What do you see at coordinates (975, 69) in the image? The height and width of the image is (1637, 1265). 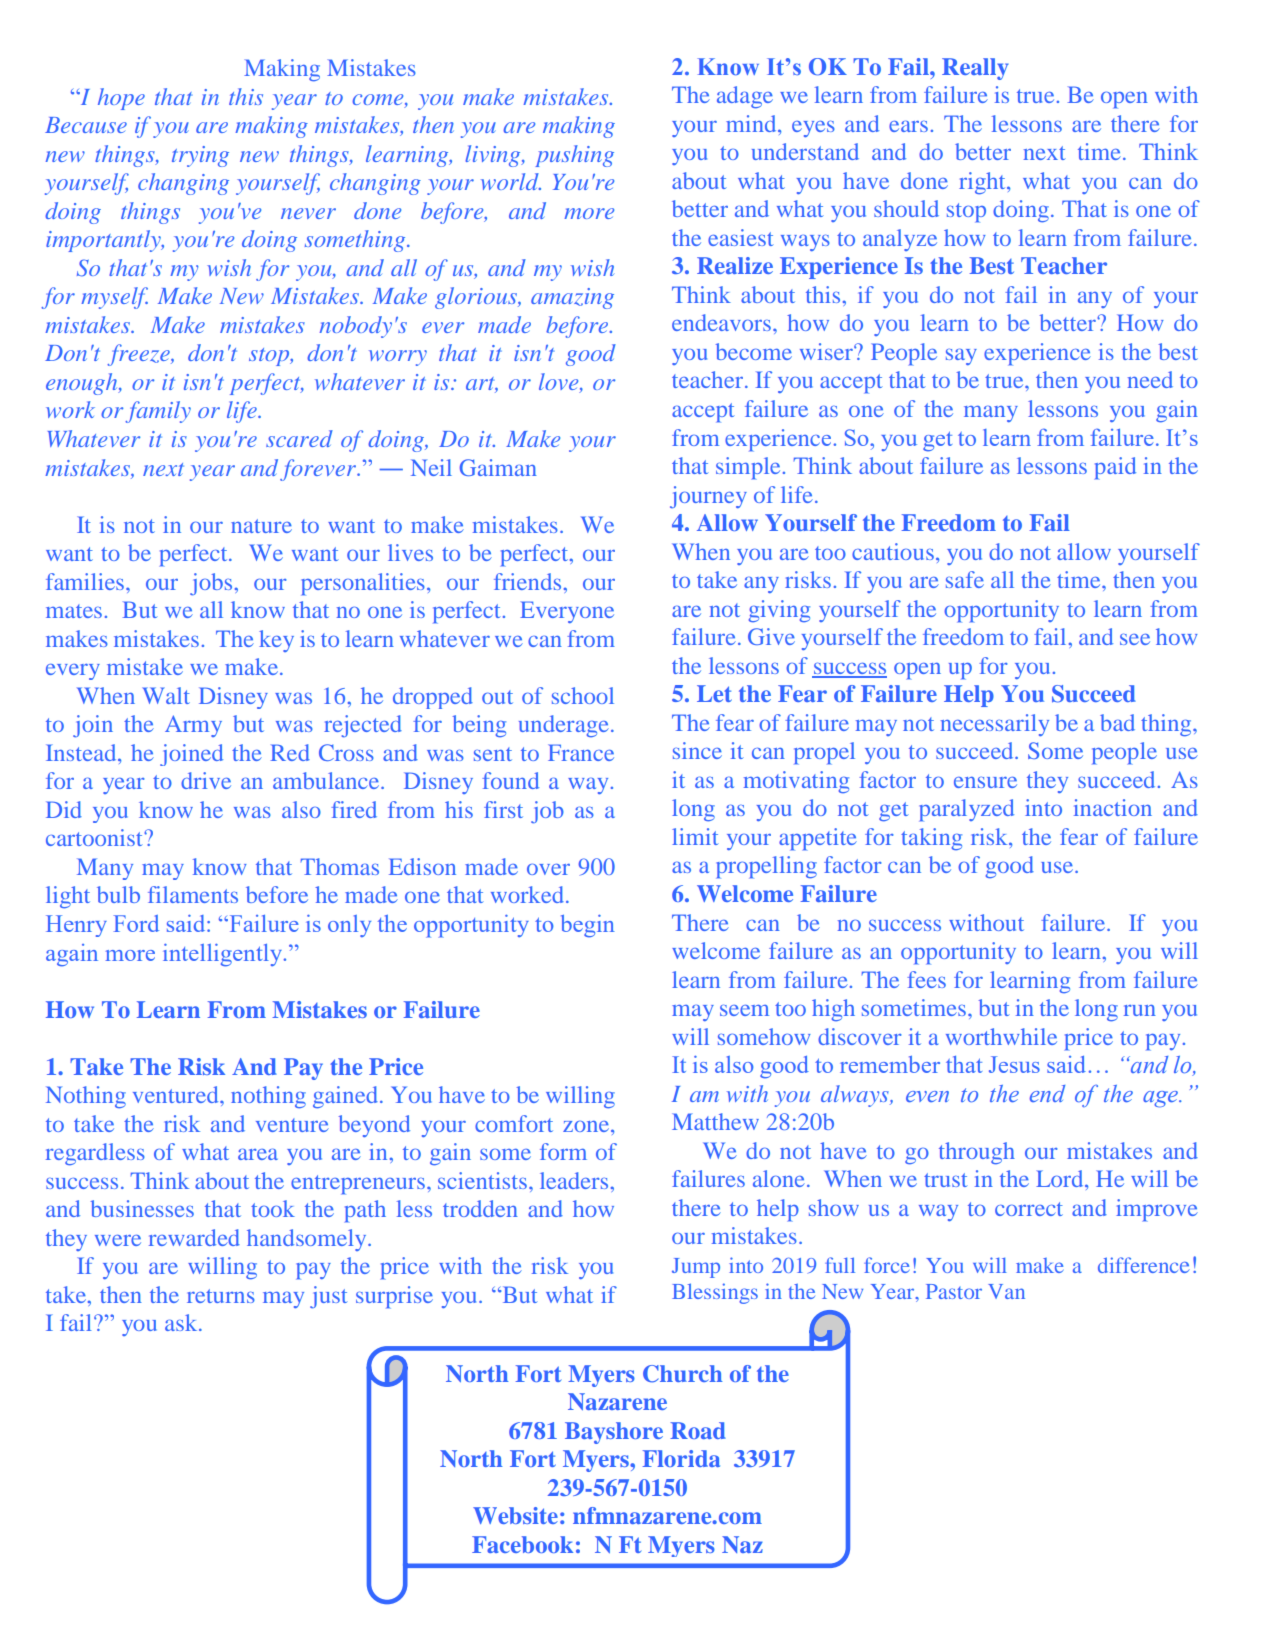 I see `Really` at bounding box center [975, 69].
